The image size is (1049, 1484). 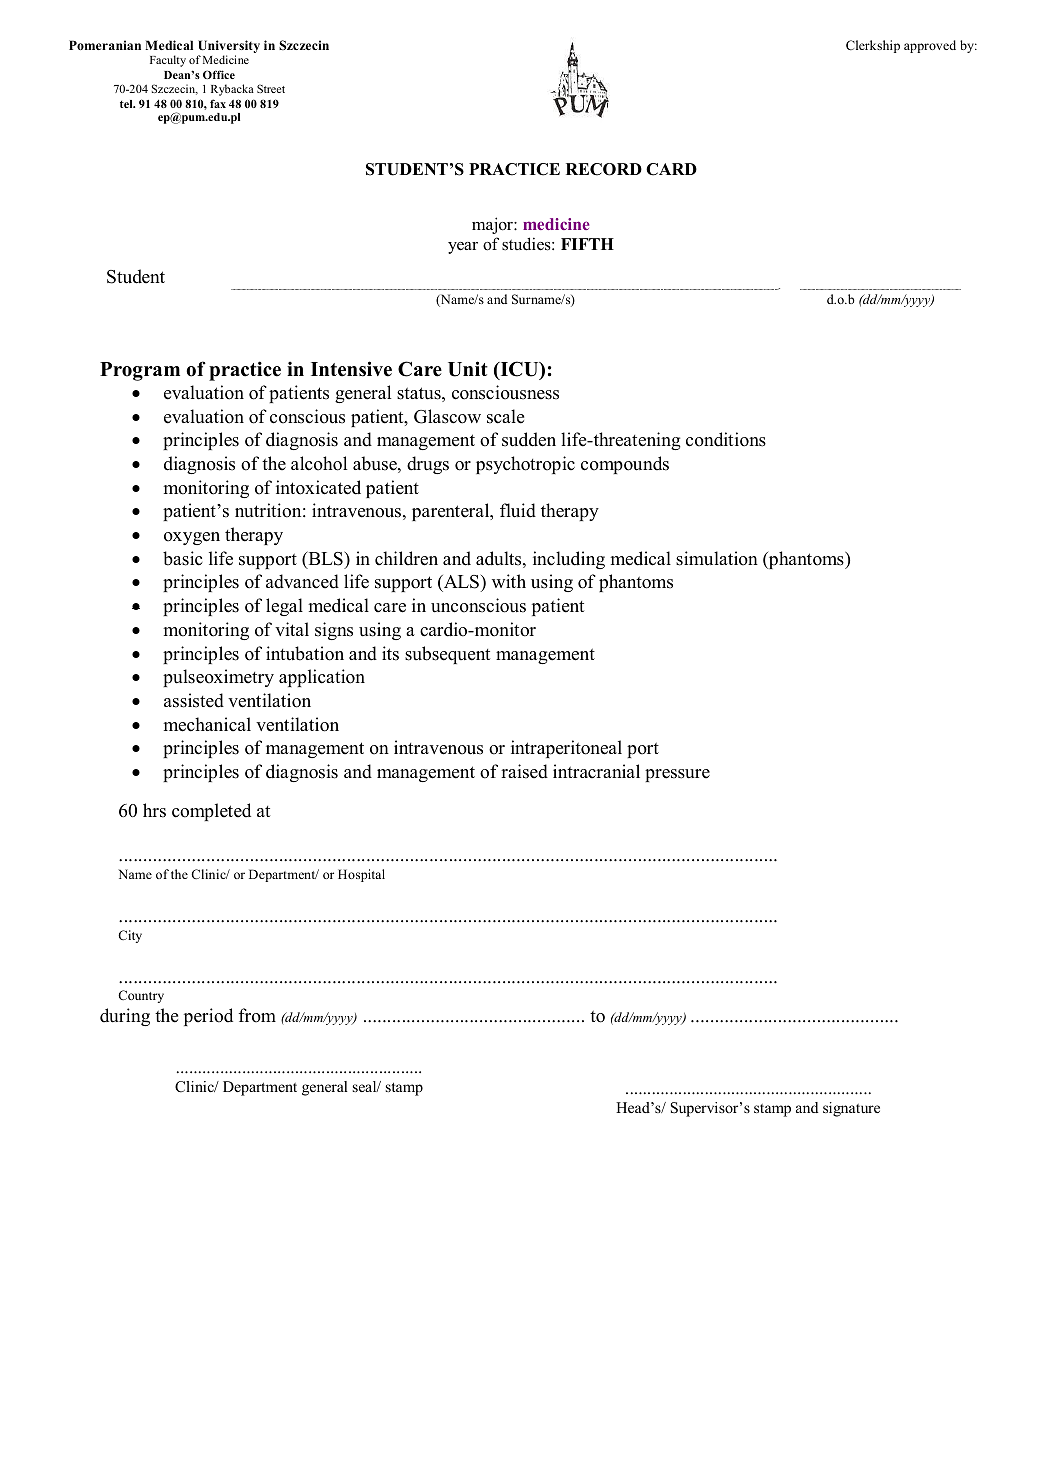 I want to click on Office, so click(x=219, y=74).
